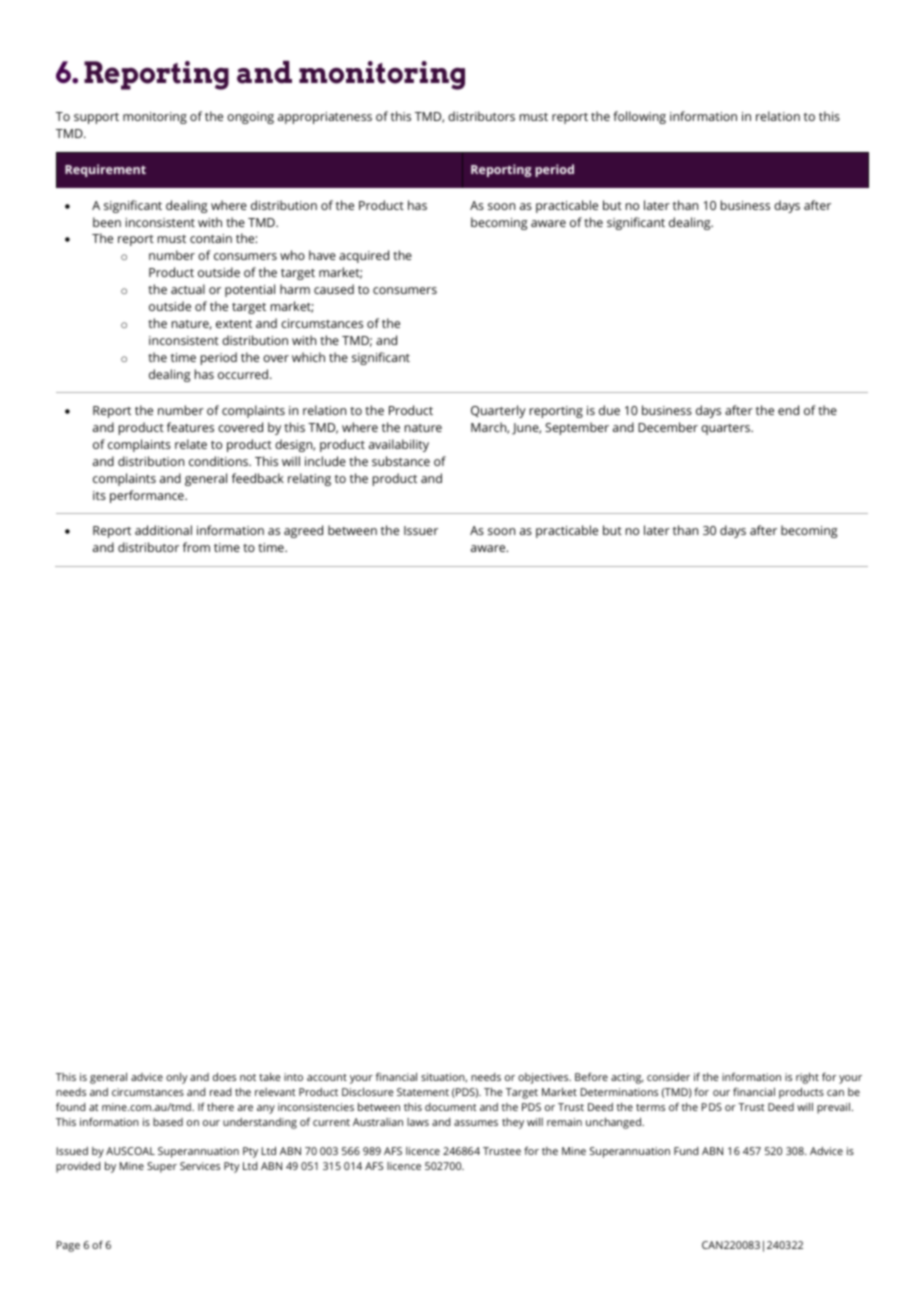 The height and width of the image is (1308, 924). I want to click on Fund, so click(686, 1151).
